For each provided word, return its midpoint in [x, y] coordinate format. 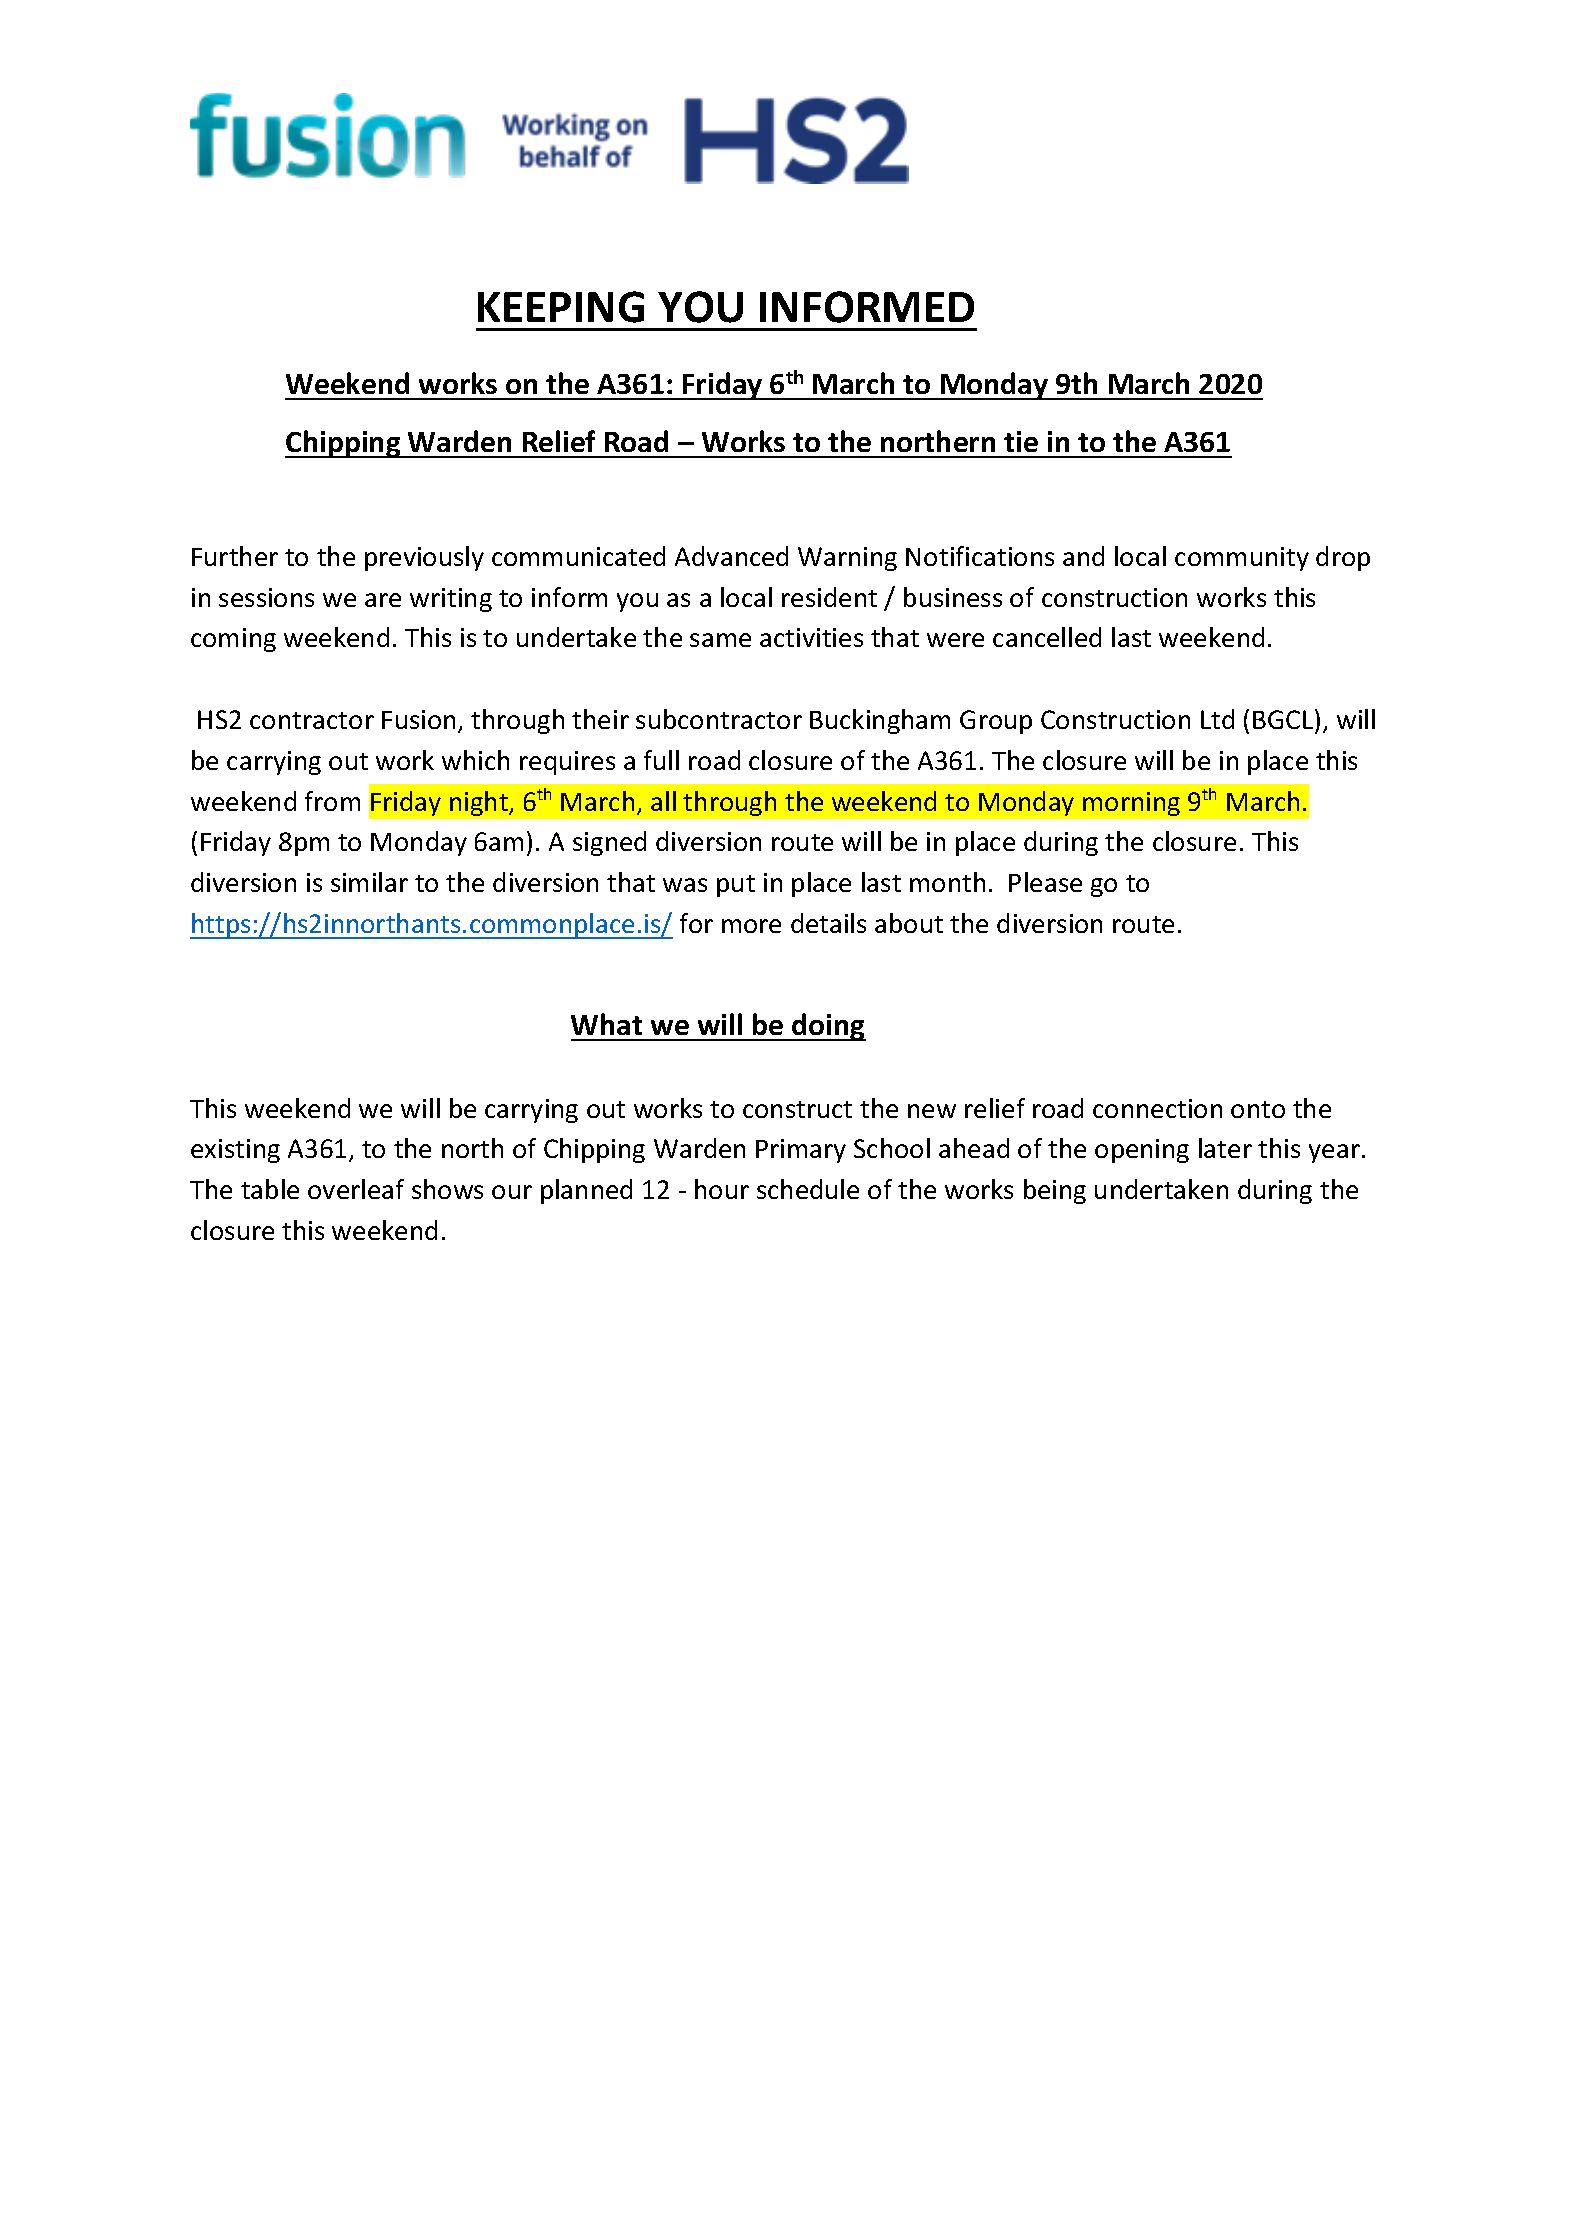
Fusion [418, 719]
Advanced [731, 556]
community [1242, 559]
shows [447, 1189]
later [1225, 1148]
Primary [801, 1151]
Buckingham [880, 721]
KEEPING [561, 307]
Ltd [1217, 719]
